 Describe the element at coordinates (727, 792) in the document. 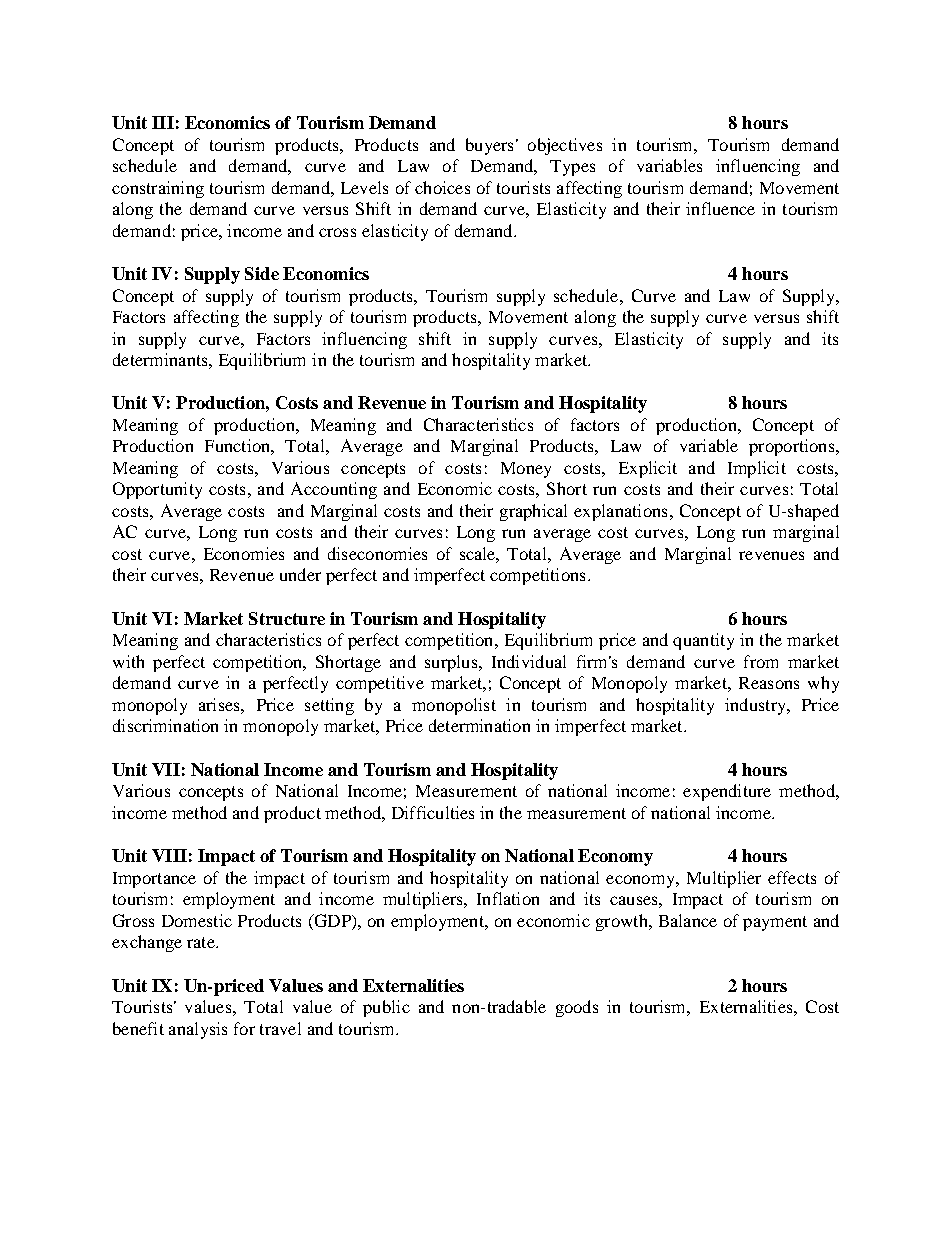

I see `expenditure` at that location.
